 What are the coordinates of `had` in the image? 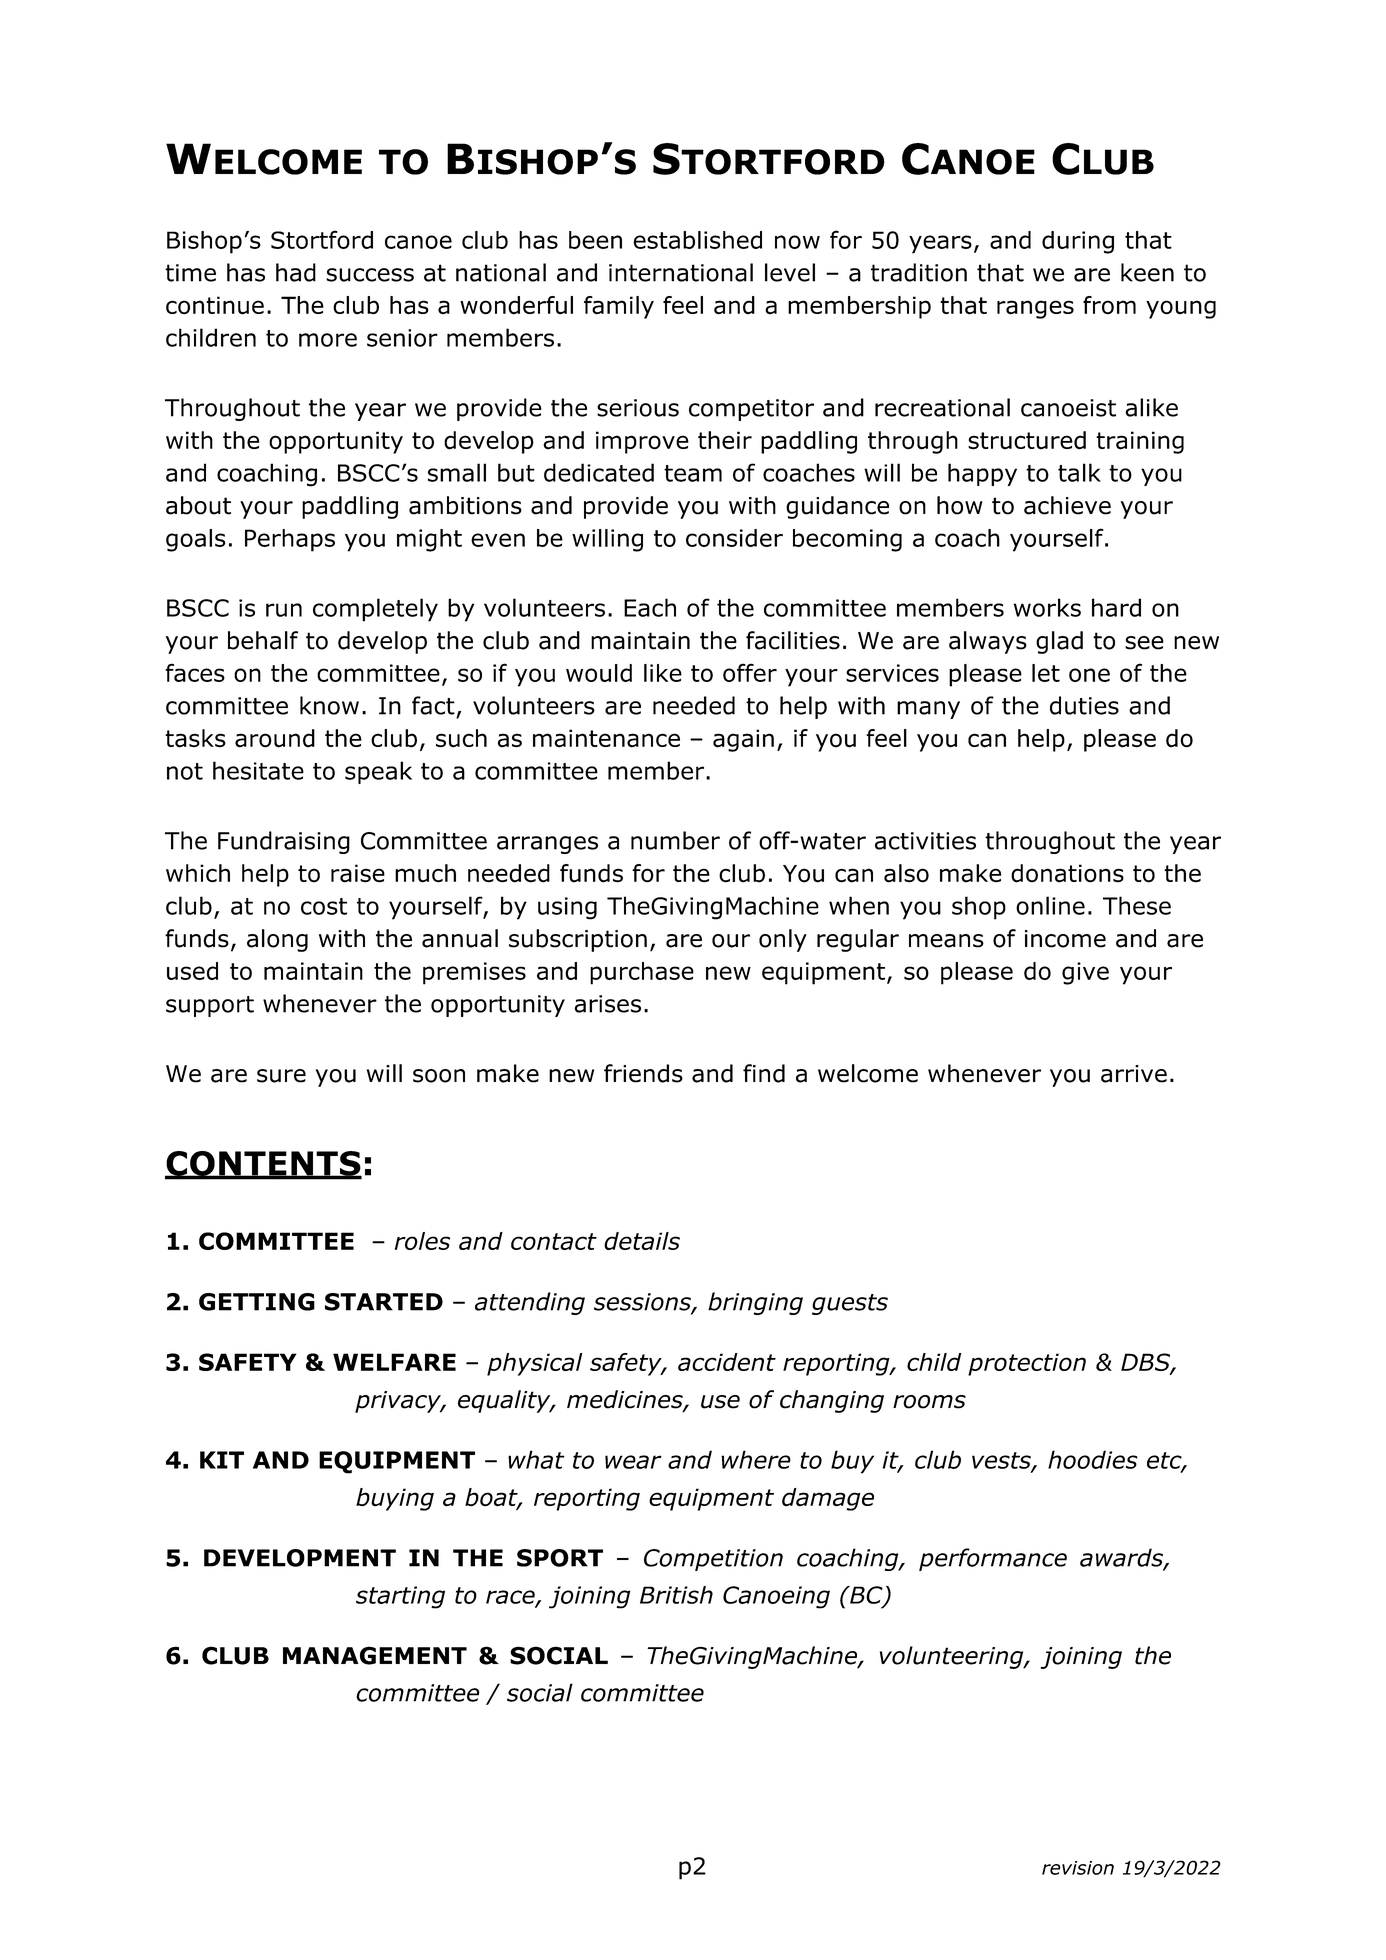 It's located at (296, 272).
